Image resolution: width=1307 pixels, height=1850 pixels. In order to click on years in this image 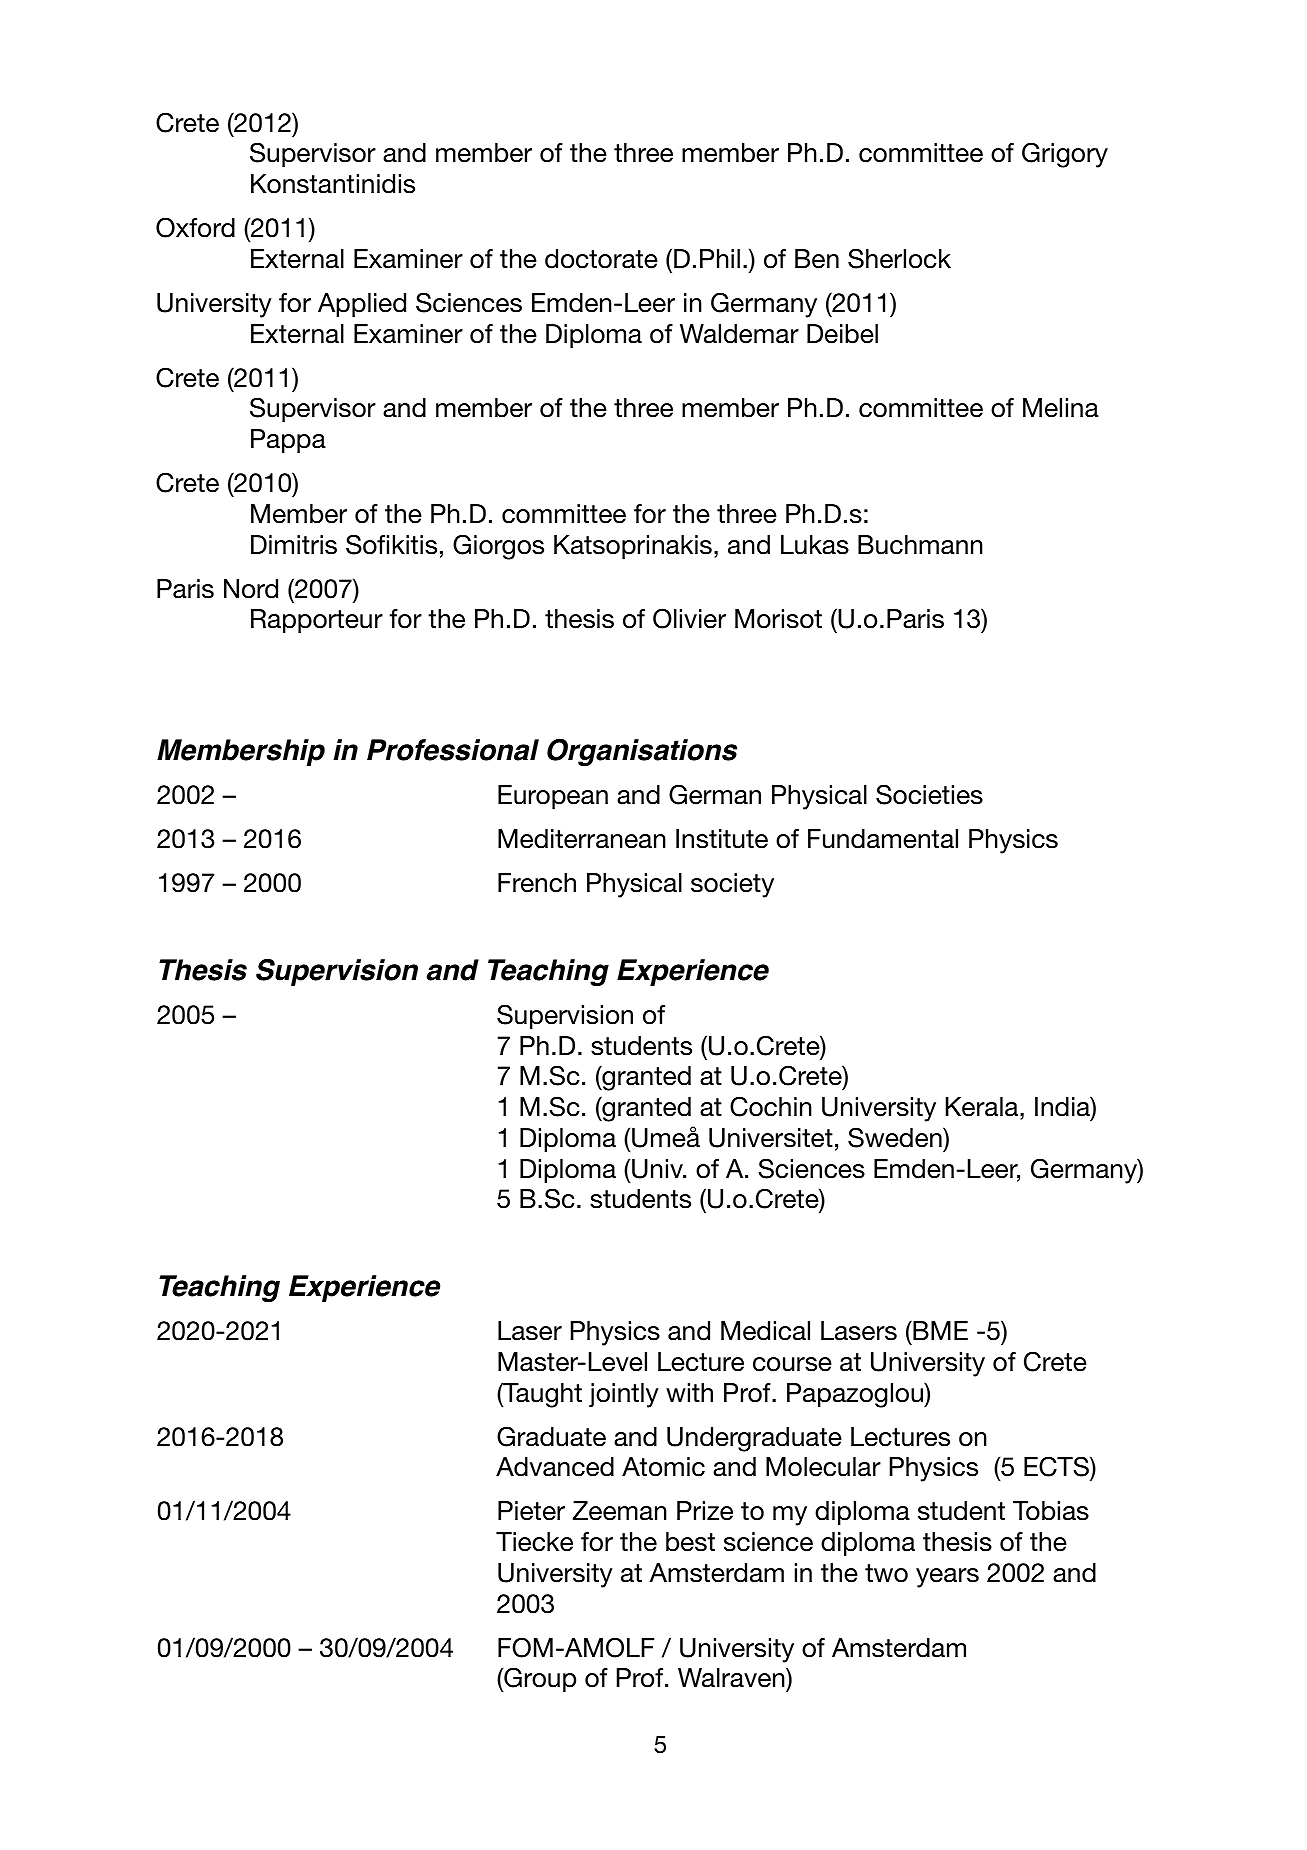, I will do `click(947, 1578)`.
